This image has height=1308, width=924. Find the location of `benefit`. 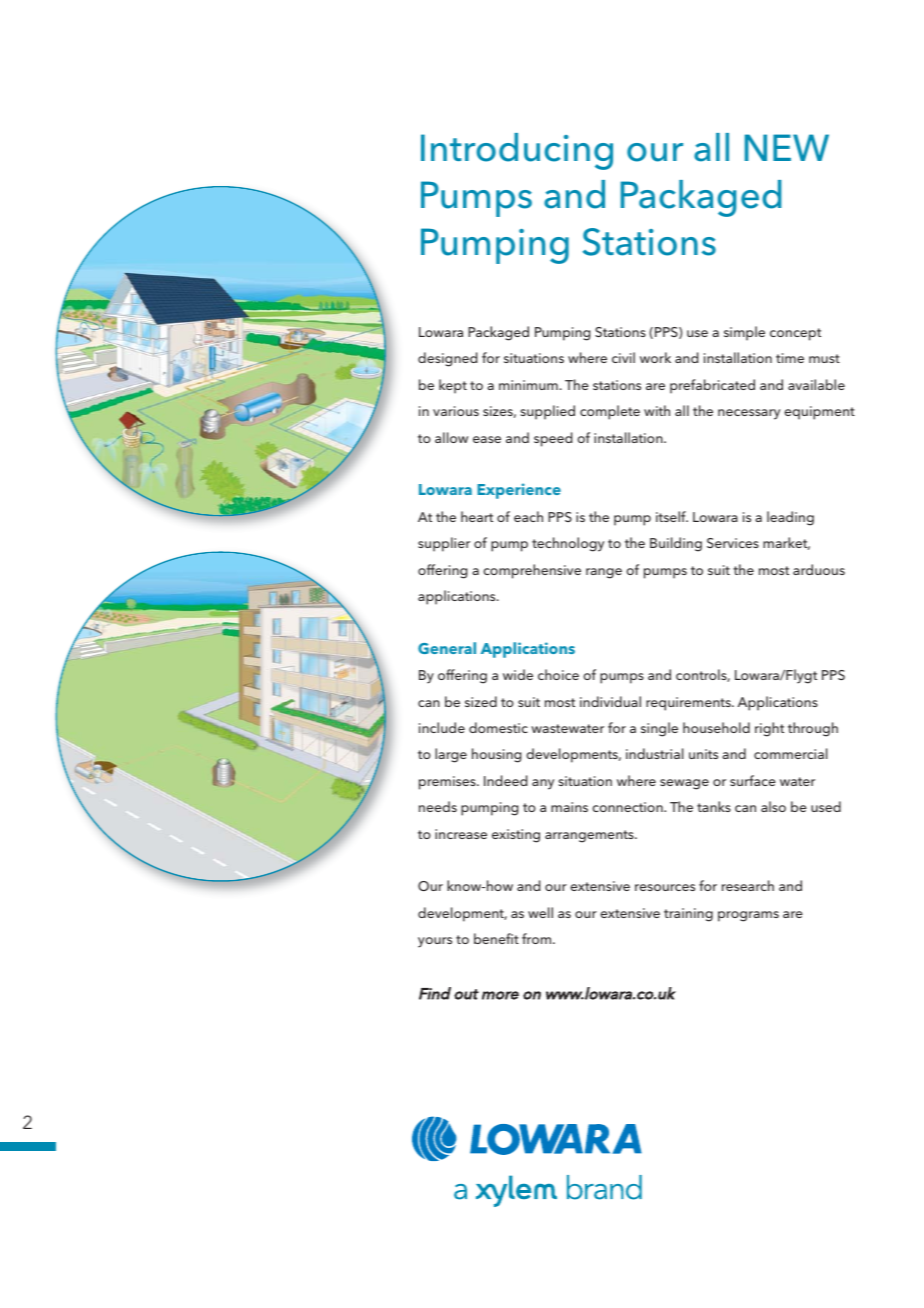

benefit is located at coordinates (496, 938).
